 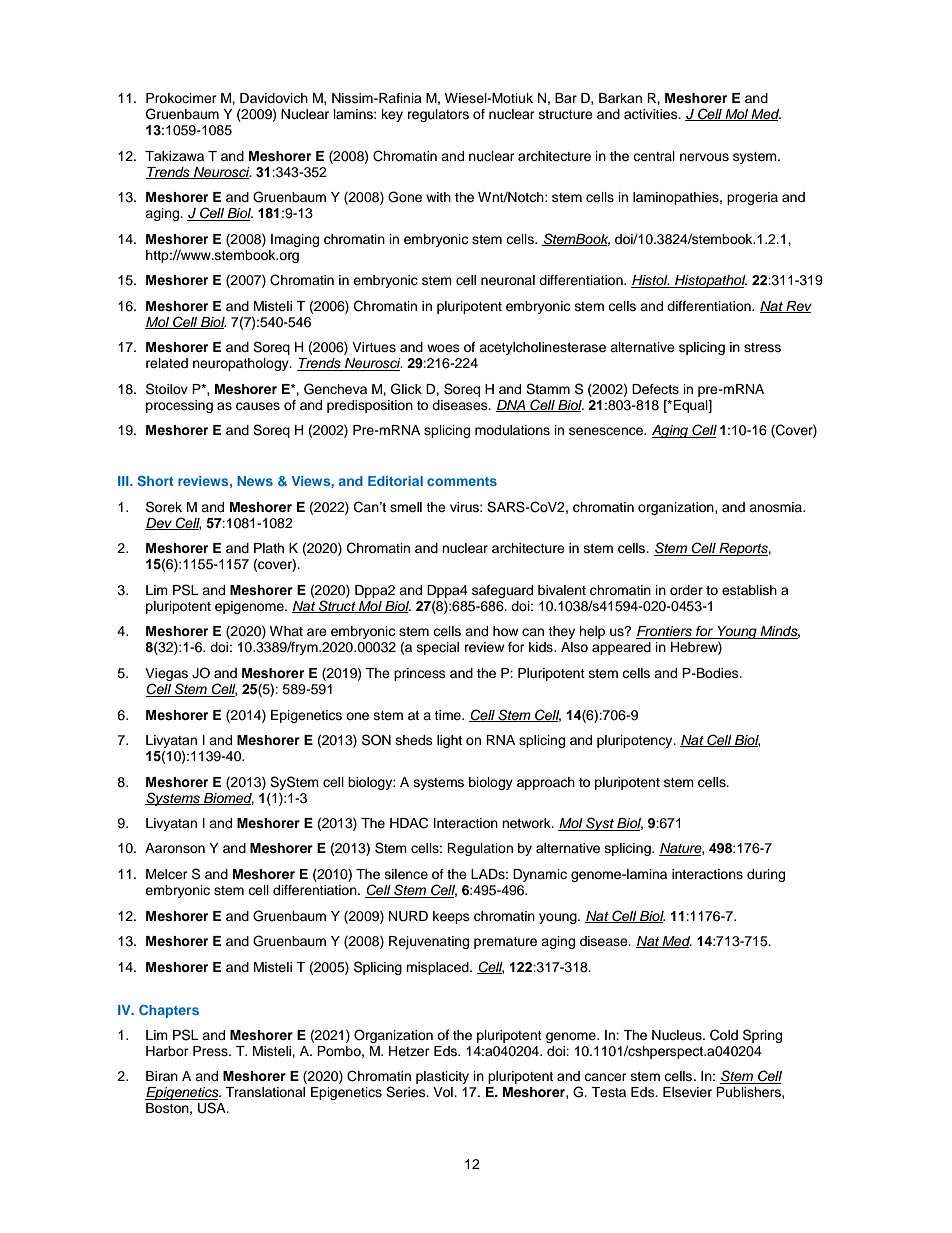 I want to click on during, so click(x=766, y=875).
